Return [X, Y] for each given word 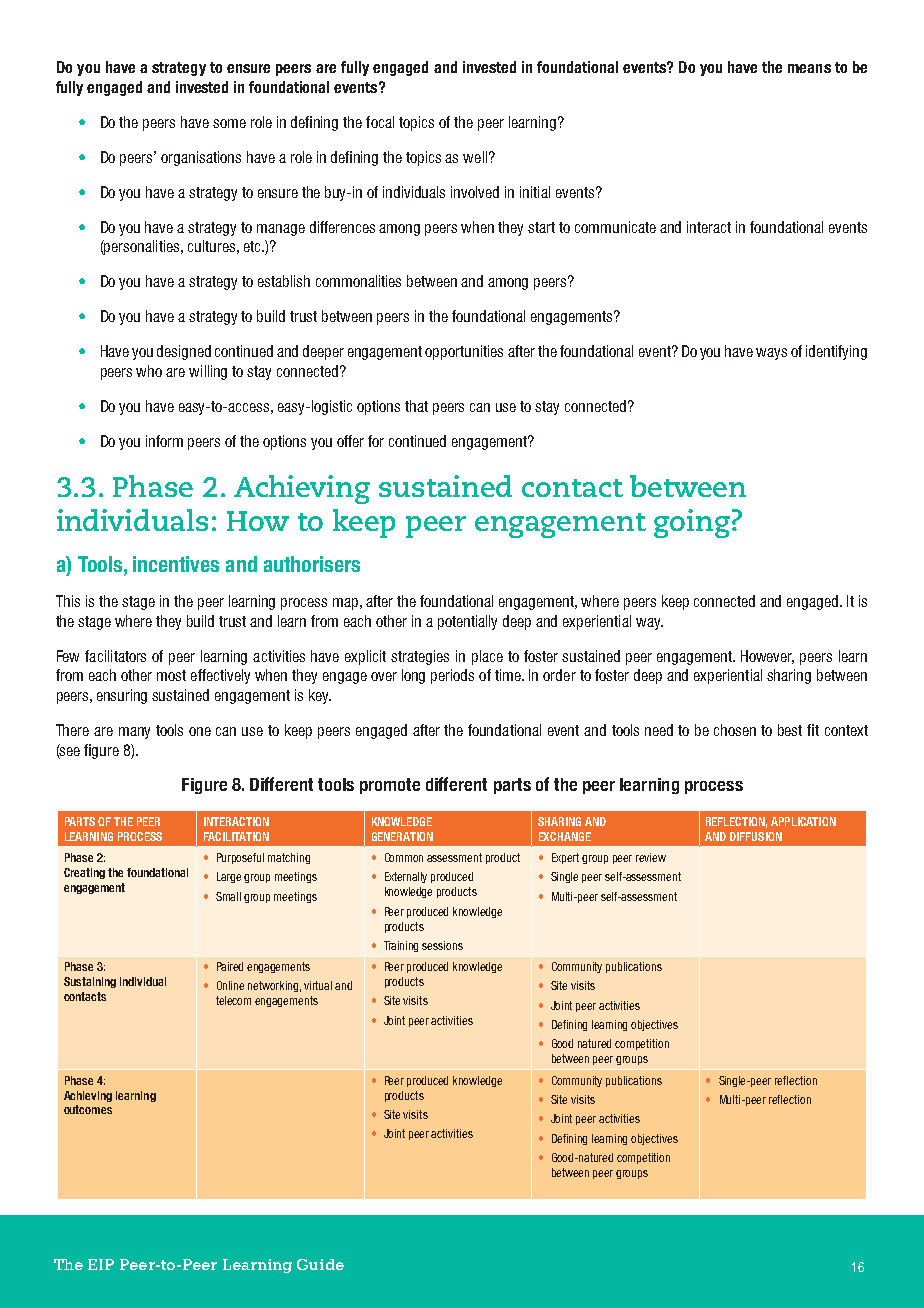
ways [771, 354]
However [767, 657]
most [171, 675]
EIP [101, 1264]
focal [380, 122]
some [229, 123]
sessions [442, 945]
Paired [230, 966]
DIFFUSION [756, 836]
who [149, 371]
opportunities [464, 352]
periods [452, 676]
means [809, 68]
